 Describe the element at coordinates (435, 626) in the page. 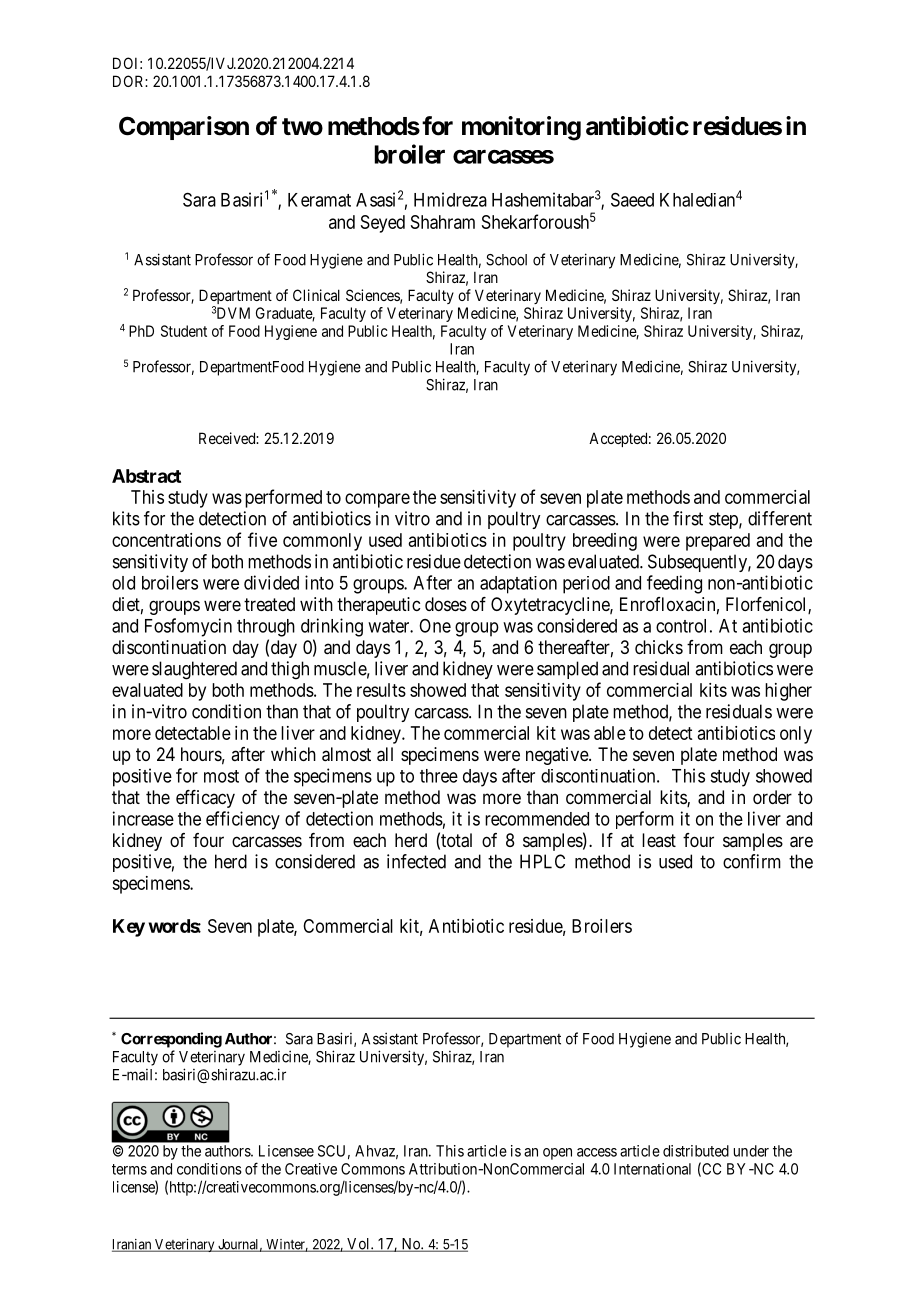

I see `One` at that location.
